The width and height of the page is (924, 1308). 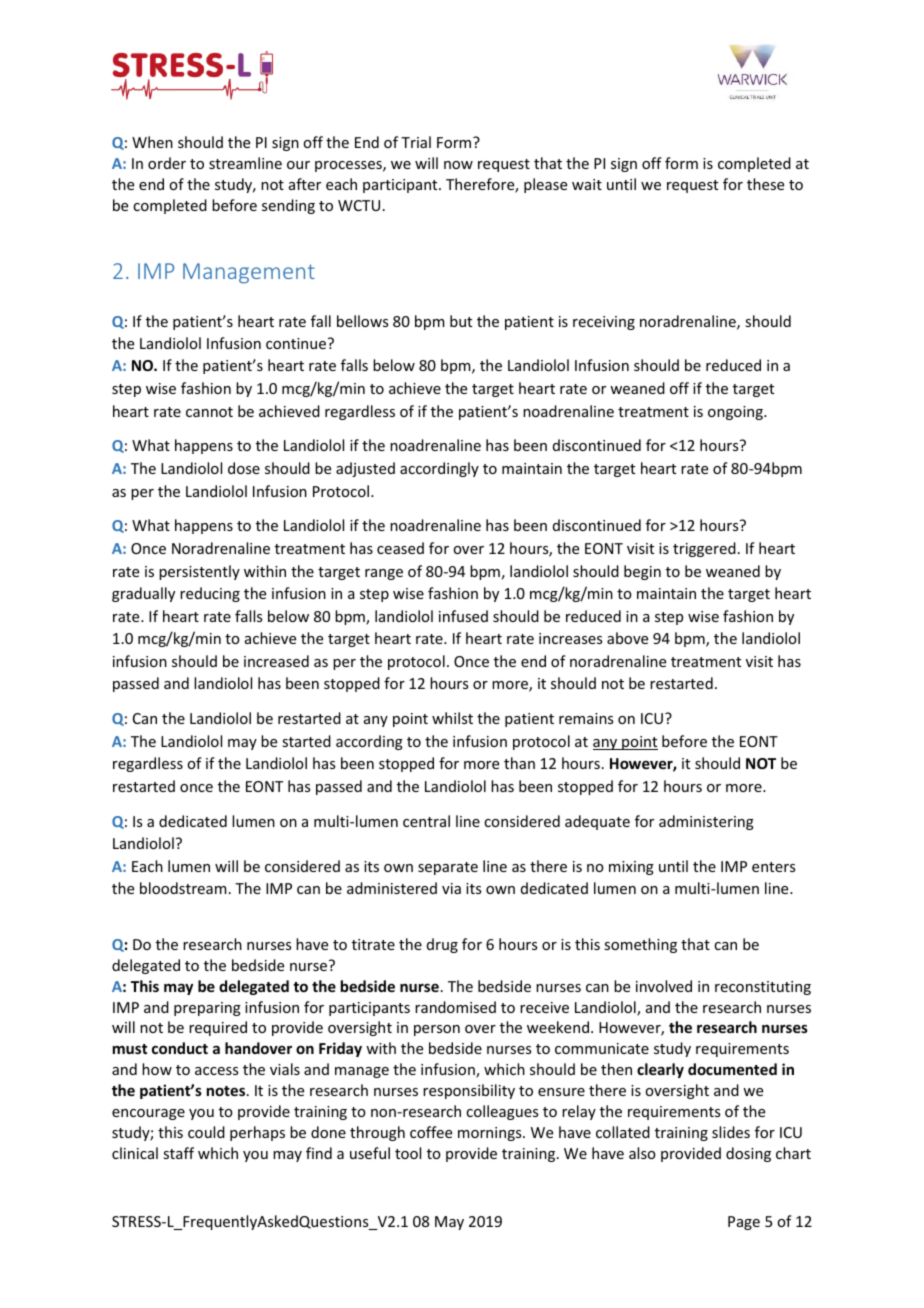 What do you see at coordinates (458, 165) in the page?
I see `now` at bounding box center [458, 165].
